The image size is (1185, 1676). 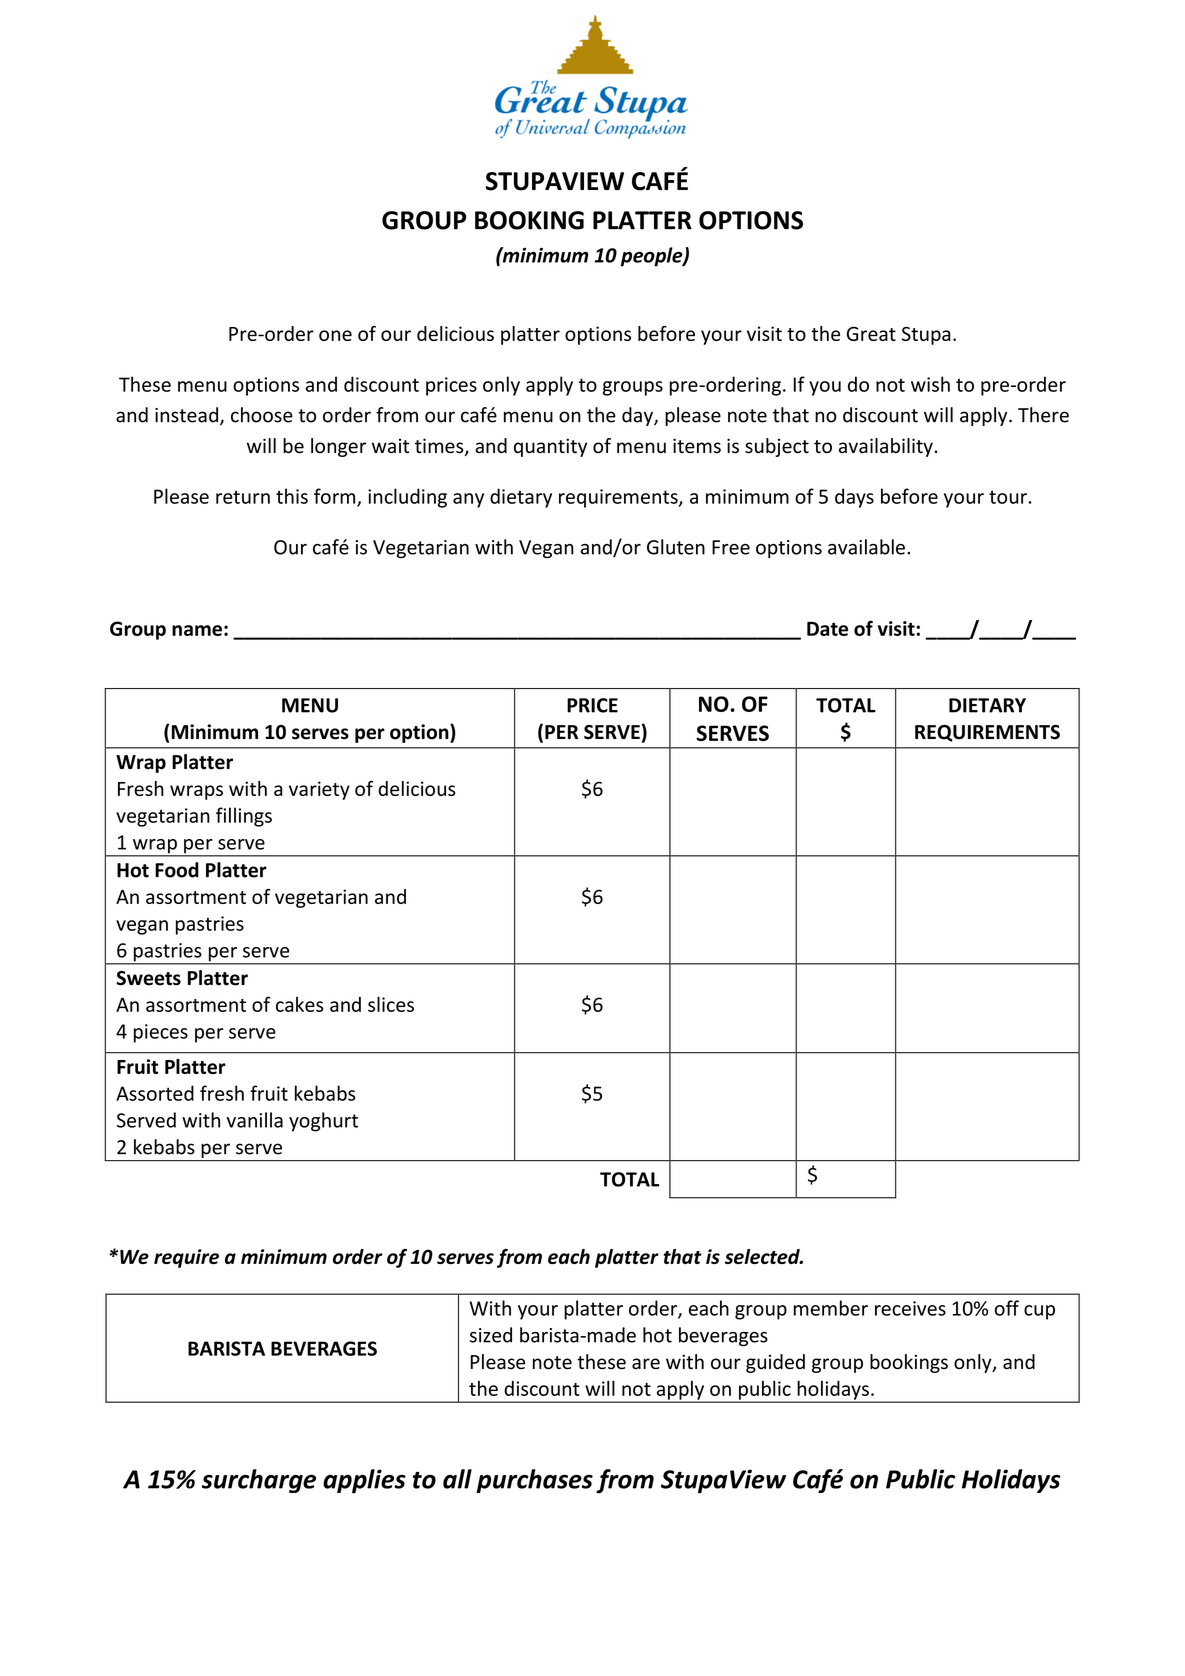 I want to click on choose, so click(x=262, y=415).
